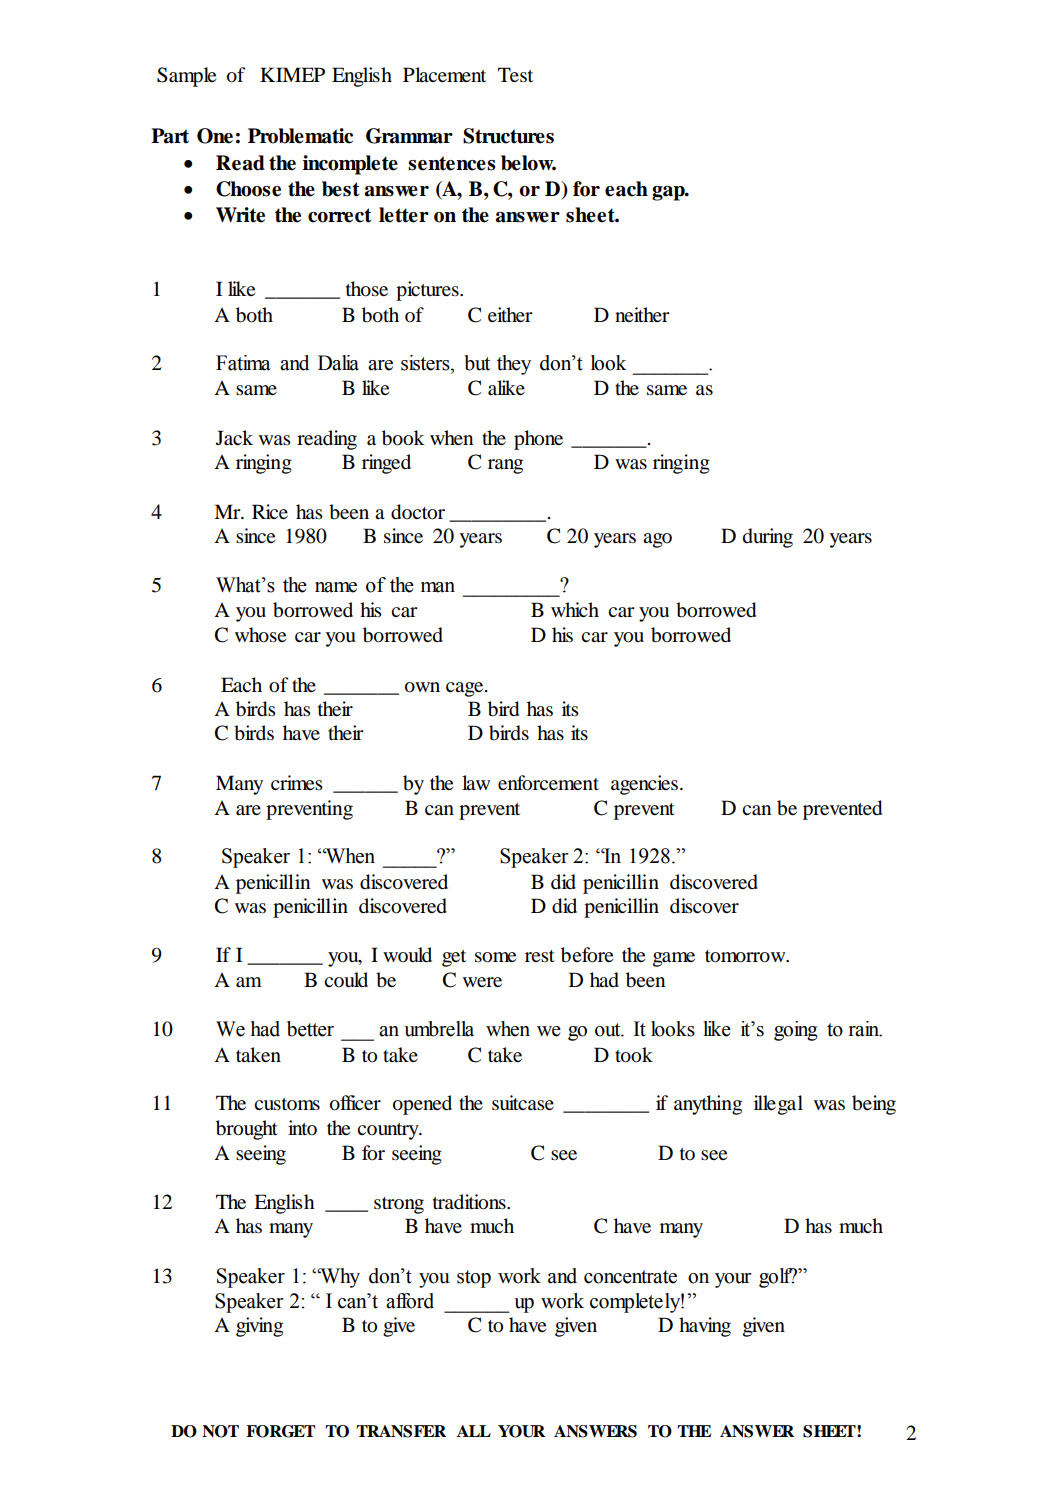 The image size is (1063, 1504). I want to click on Problematic, so click(300, 136).
